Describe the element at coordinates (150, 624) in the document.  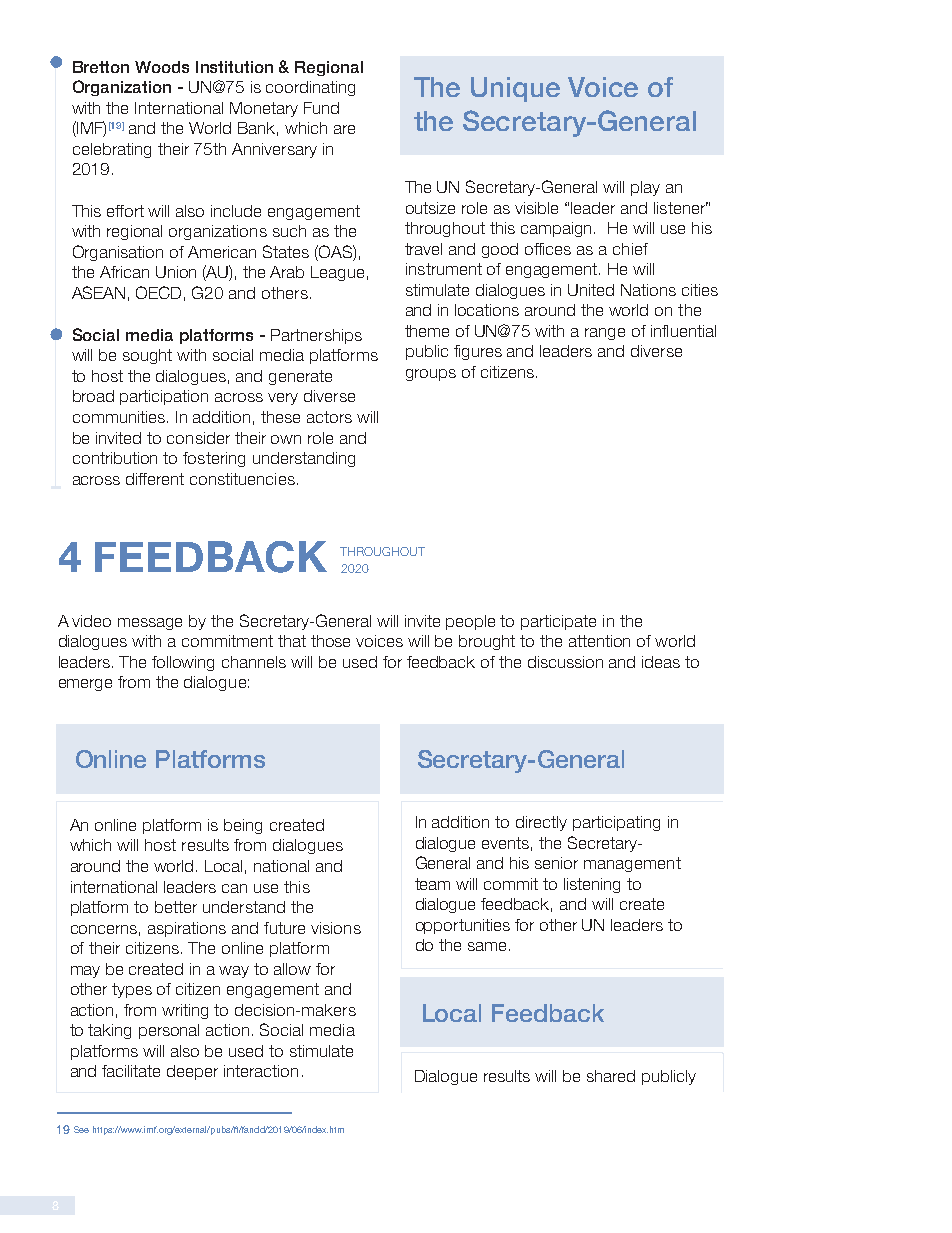
I see `message` at that location.
